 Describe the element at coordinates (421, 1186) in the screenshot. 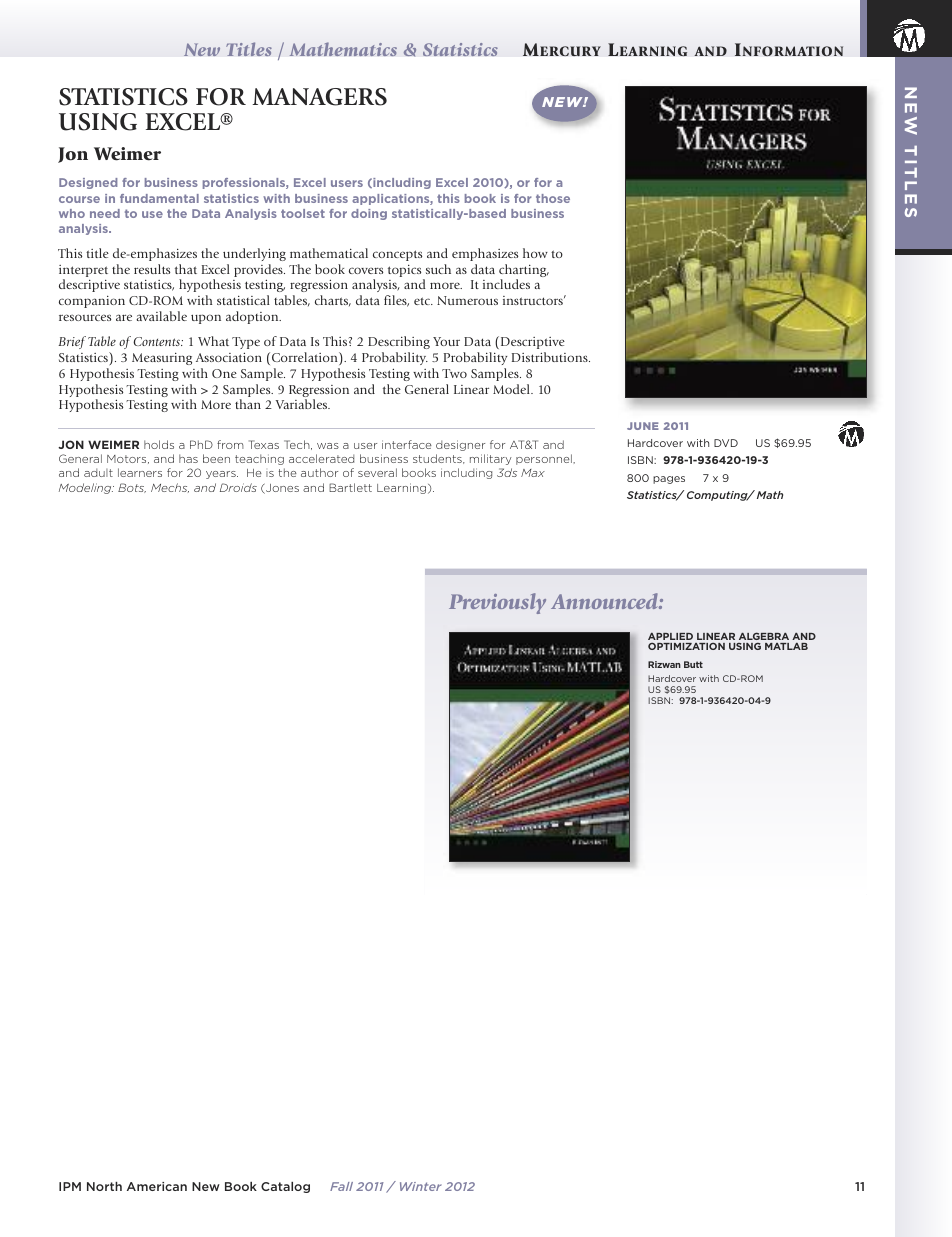

I see `Winter` at that location.
